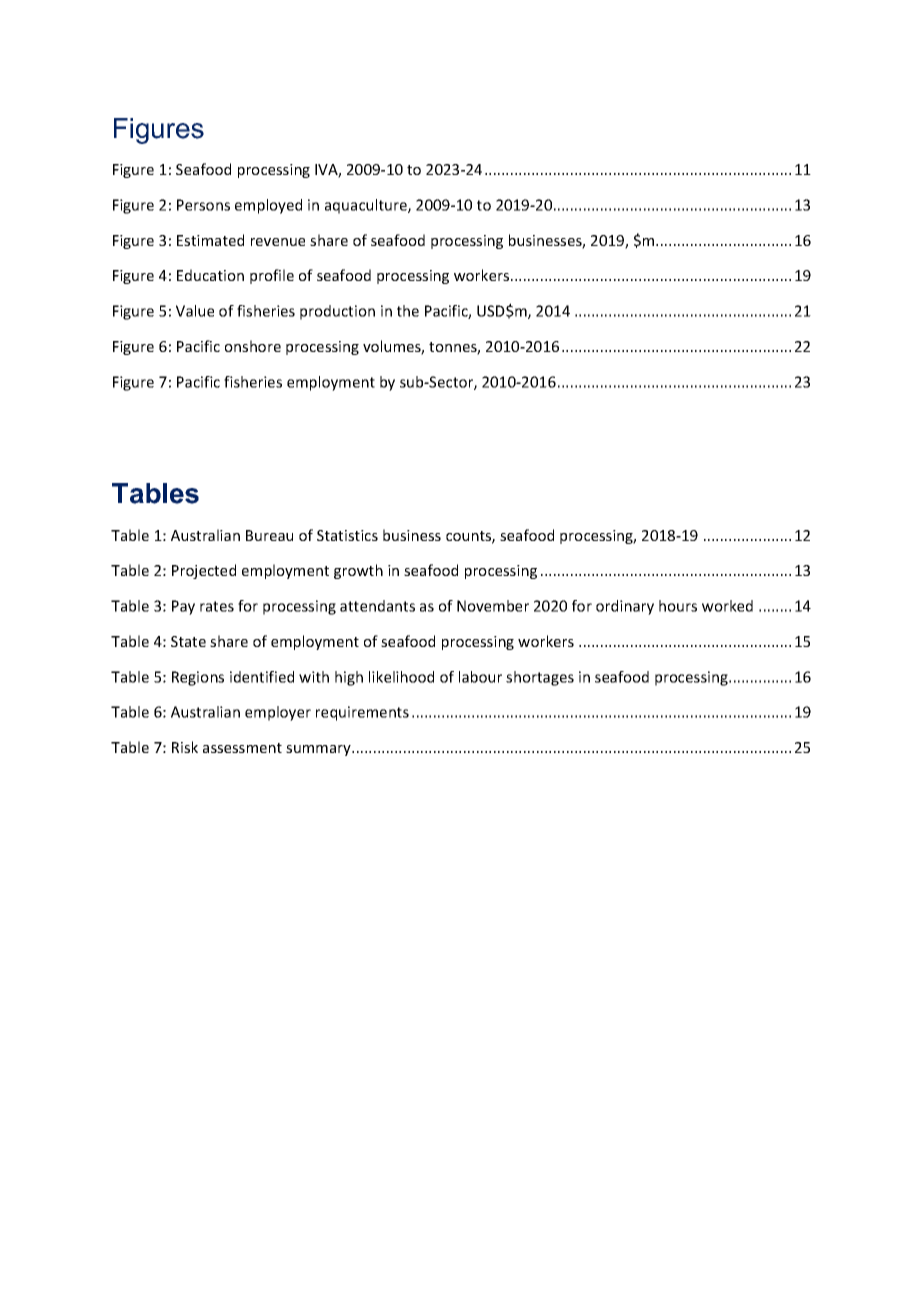  What do you see at coordinates (217, 606) in the screenshot?
I see `rates` at bounding box center [217, 606].
